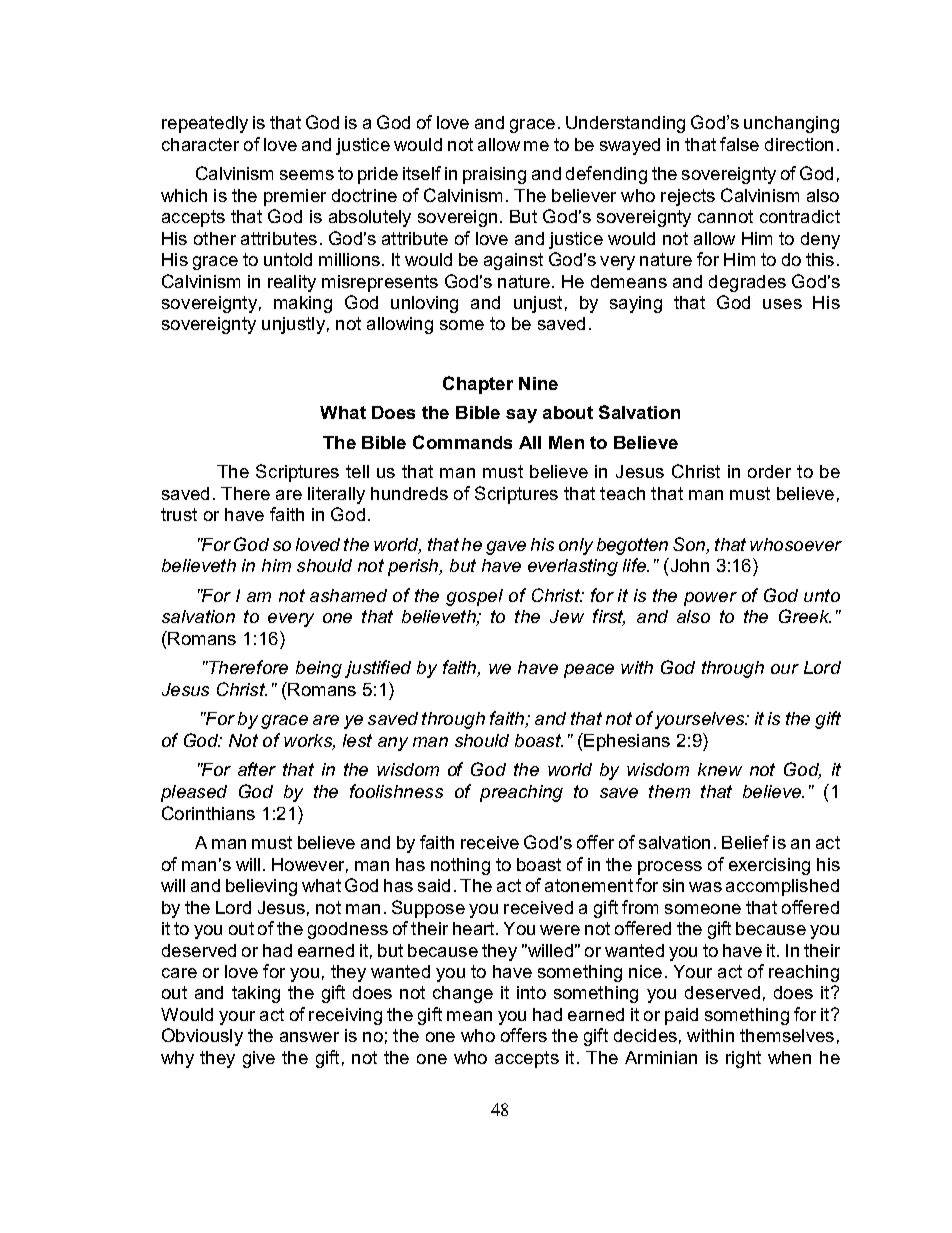 The height and width of the screenshot is (1233, 952). What do you see at coordinates (393, 744) in the screenshot?
I see `any` at bounding box center [393, 744].
